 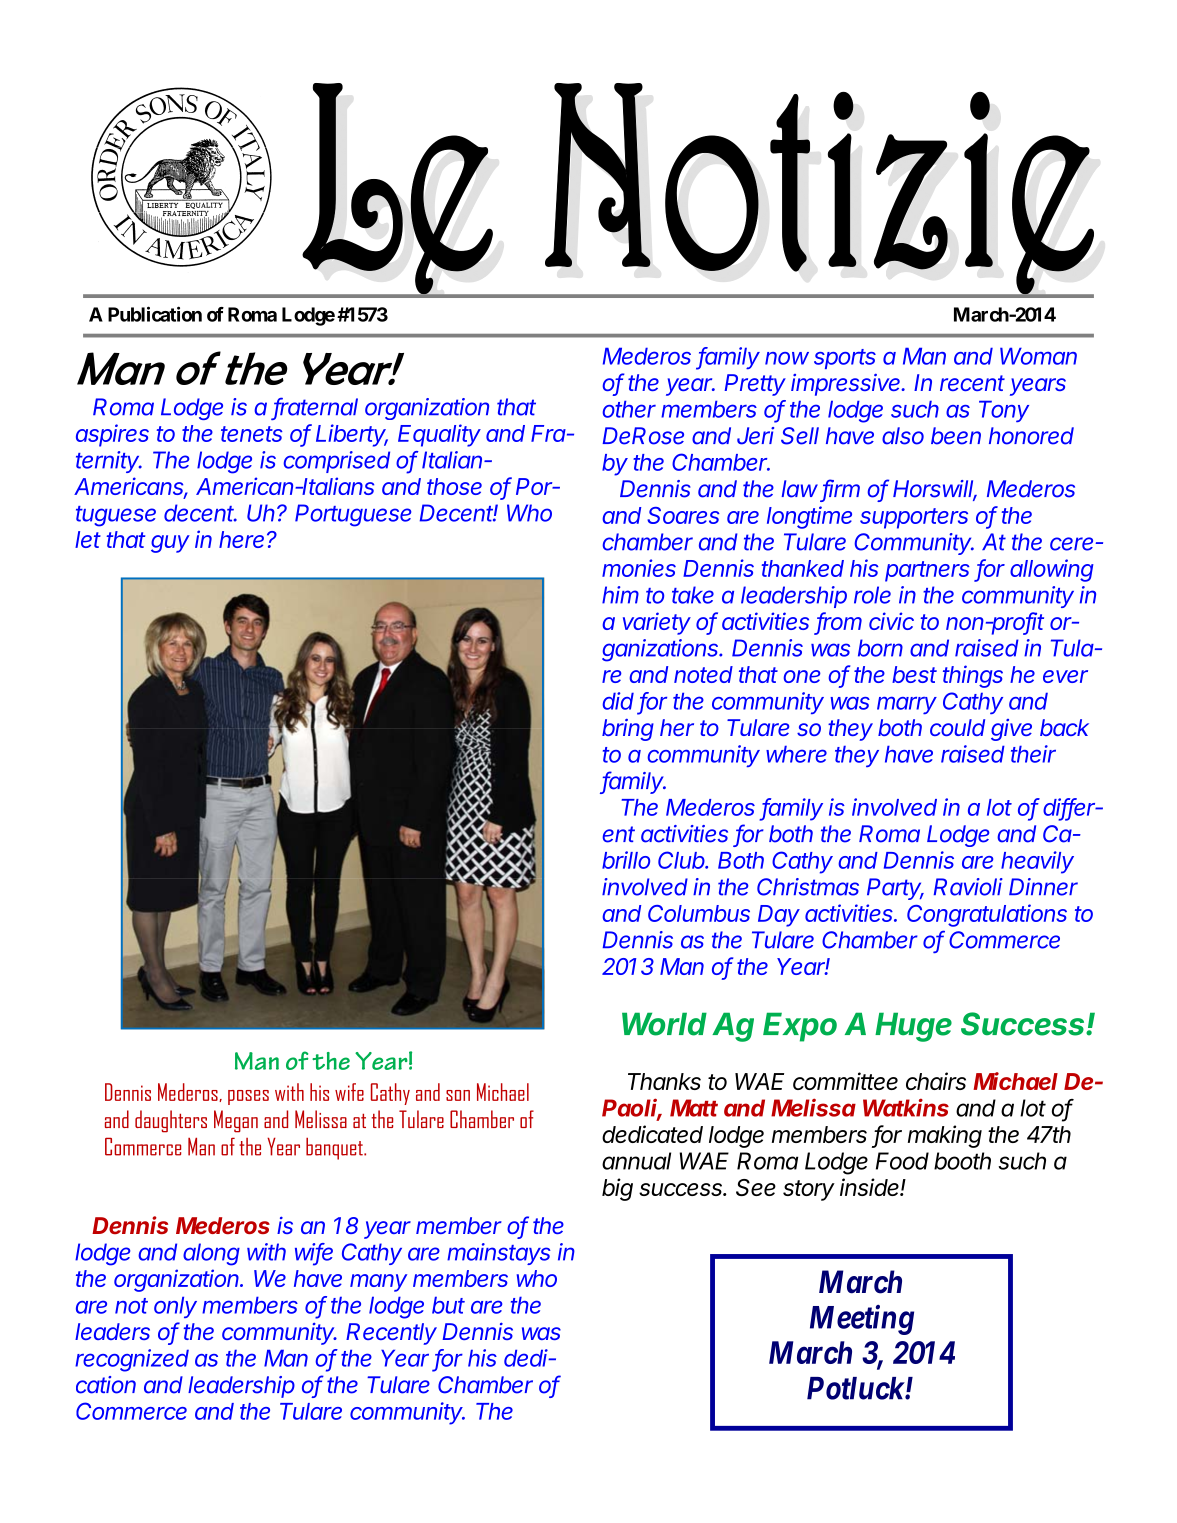 I want to click on did, so click(x=618, y=701).
